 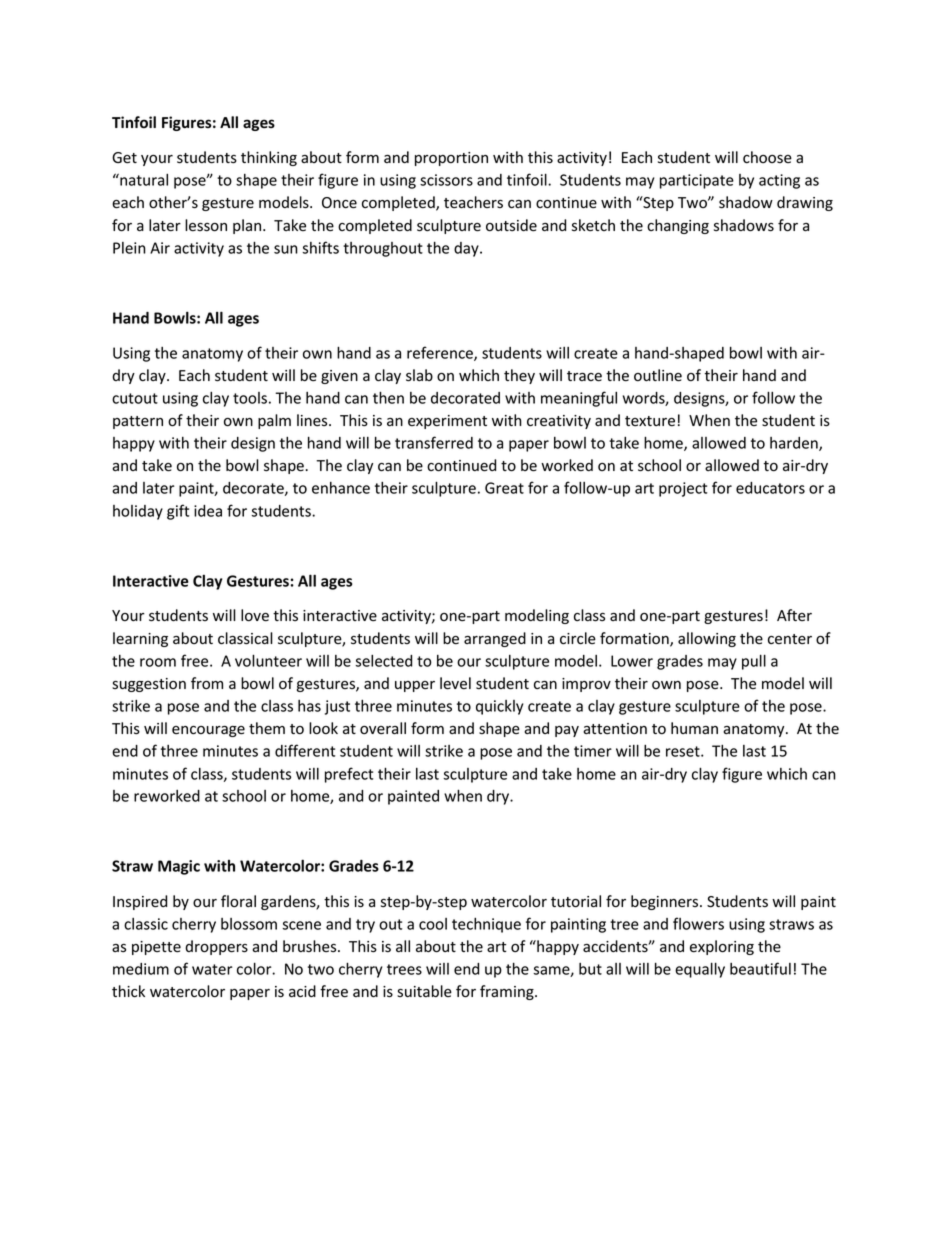 What do you see at coordinates (434, 442) in the page?
I see `transferred` at bounding box center [434, 442].
